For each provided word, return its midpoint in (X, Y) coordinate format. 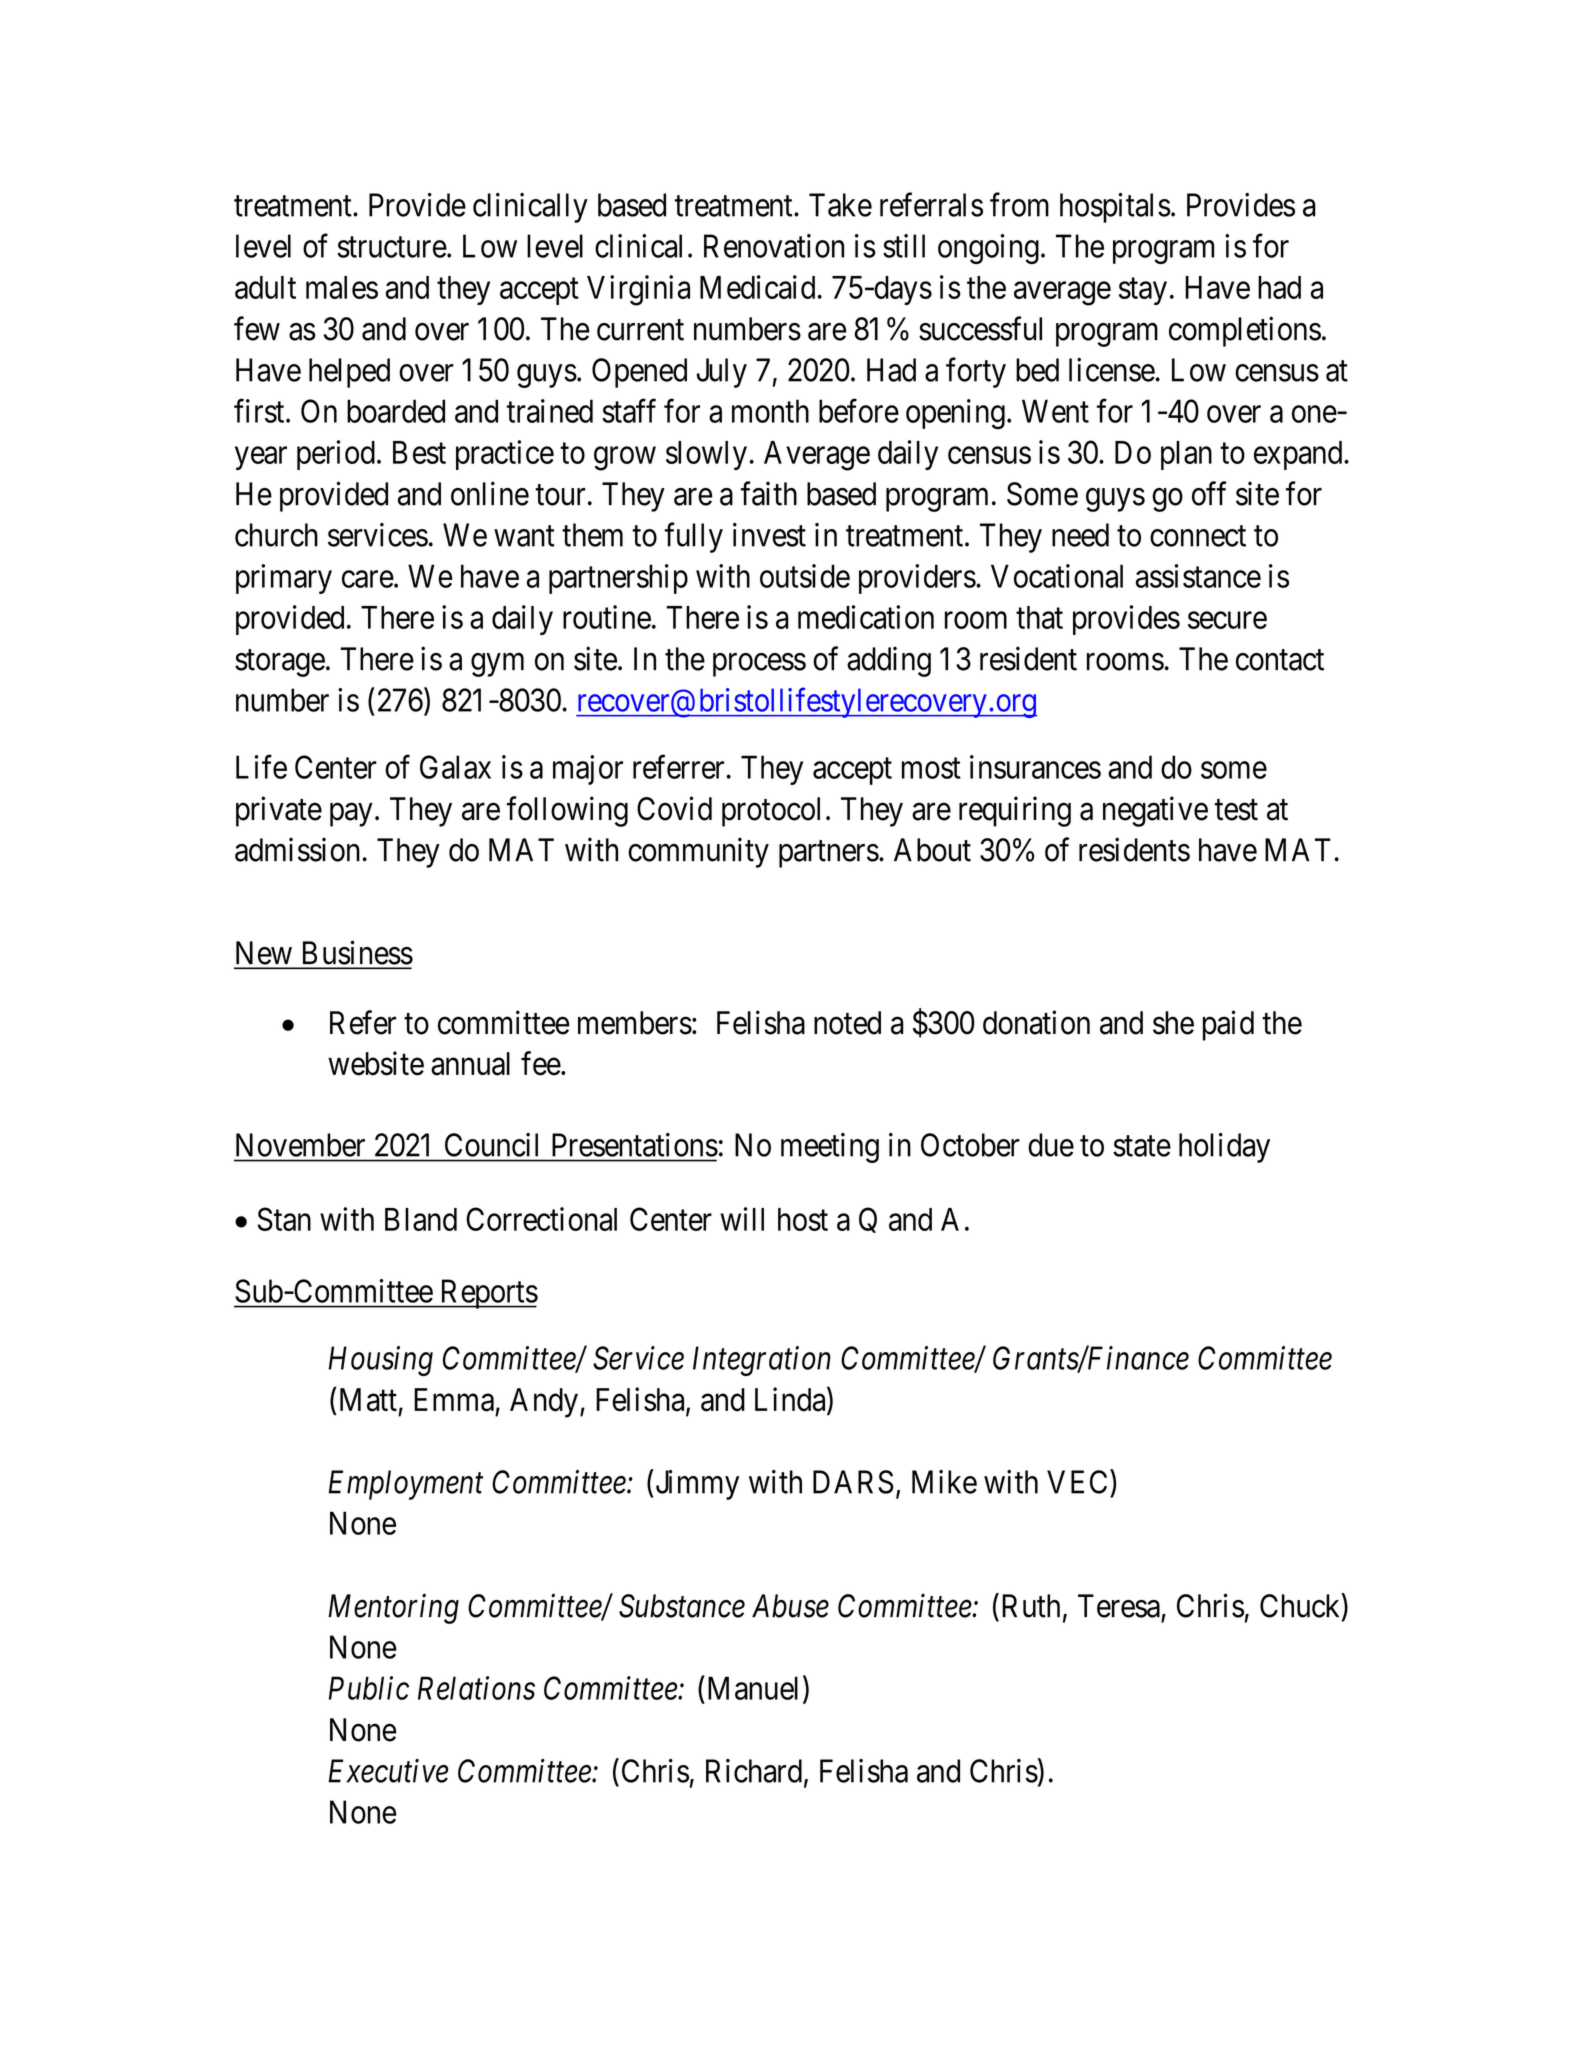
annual (470, 1064)
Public (368, 1688)
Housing (380, 1361)
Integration (762, 1361)
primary (284, 579)
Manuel (751, 1688)
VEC (1077, 1482)
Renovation (774, 246)
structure (392, 247)
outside (805, 576)
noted (847, 1023)
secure (1227, 620)
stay (1143, 291)
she (1173, 1023)
